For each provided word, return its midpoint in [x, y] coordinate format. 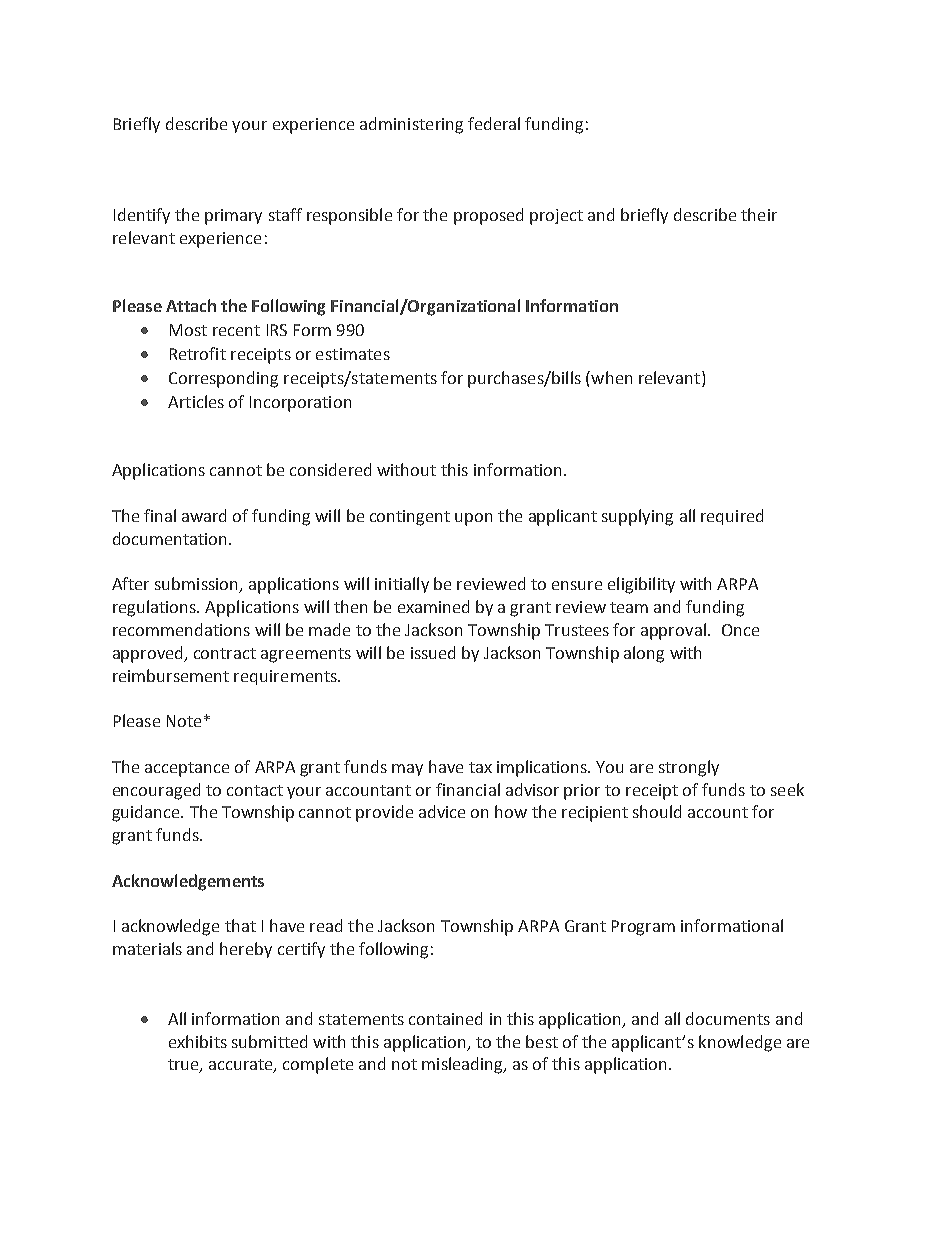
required [732, 517]
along [644, 654]
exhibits [198, 1041]
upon [473, 519]
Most [188, 330]
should [657, 811]
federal [494, 123]
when [611, 377]
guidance [147, 813]
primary [233, 217]
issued [433, 652]
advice [442, 811]
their [759, 214]
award [204, 515]
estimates [353, 354]
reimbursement [171, 675]
